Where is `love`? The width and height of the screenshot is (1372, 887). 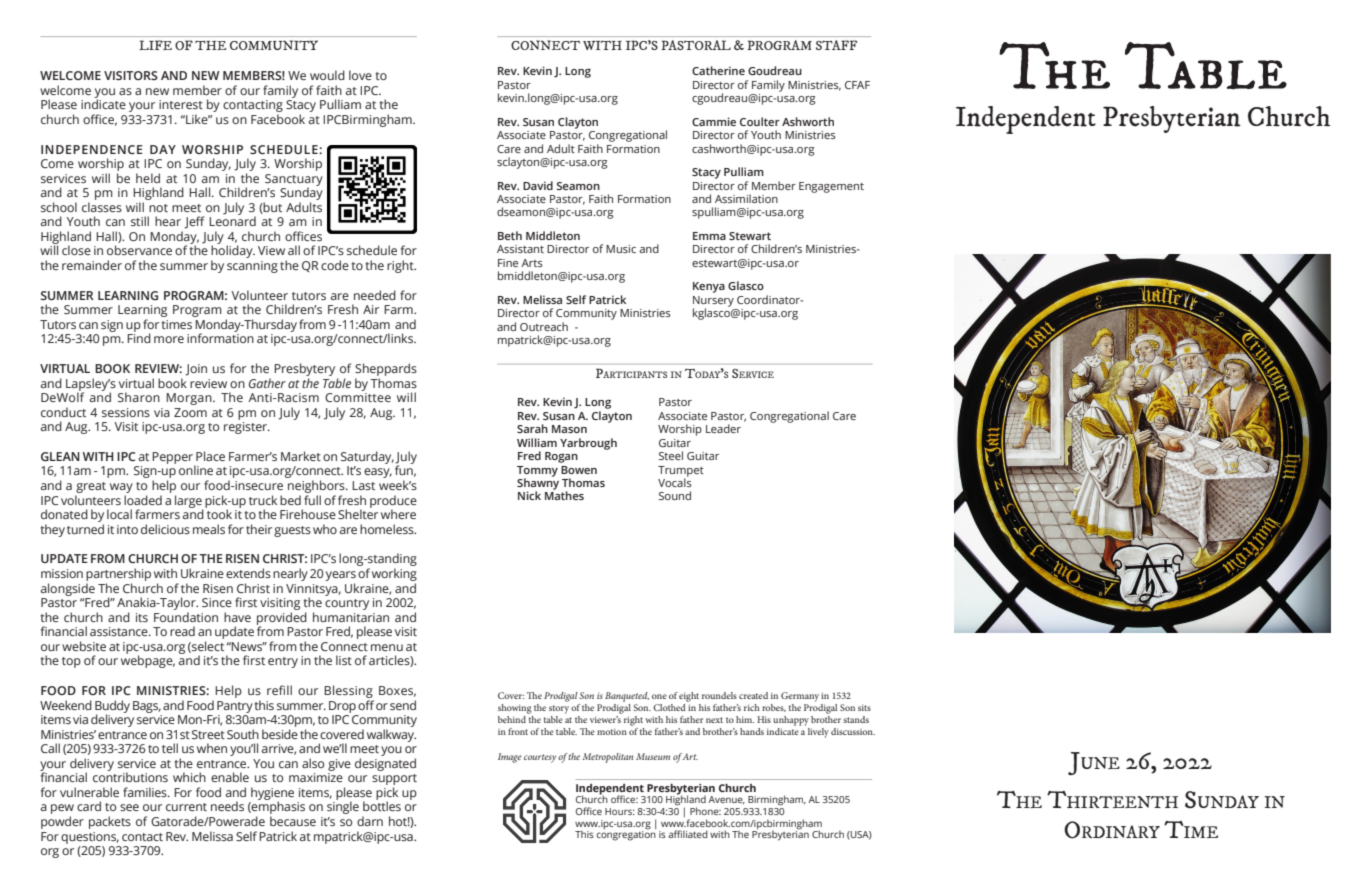
love is located at coordinates (360, 75).
